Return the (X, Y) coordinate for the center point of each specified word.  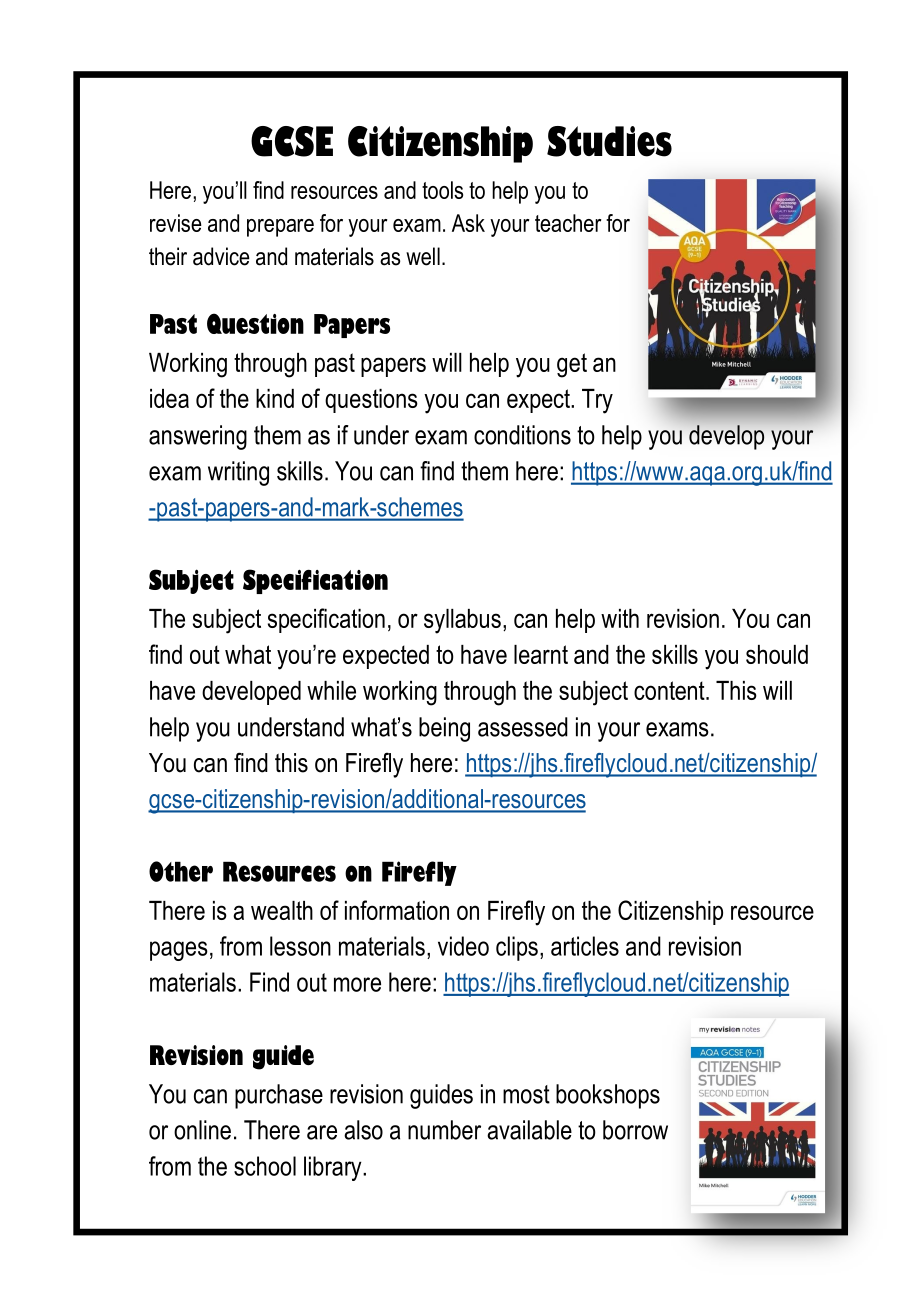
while (331, 690)
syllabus (462, 621)
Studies (609, 141)
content (670, 690)
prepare (280, 228)
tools (442, 190)
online (202, 1130)
